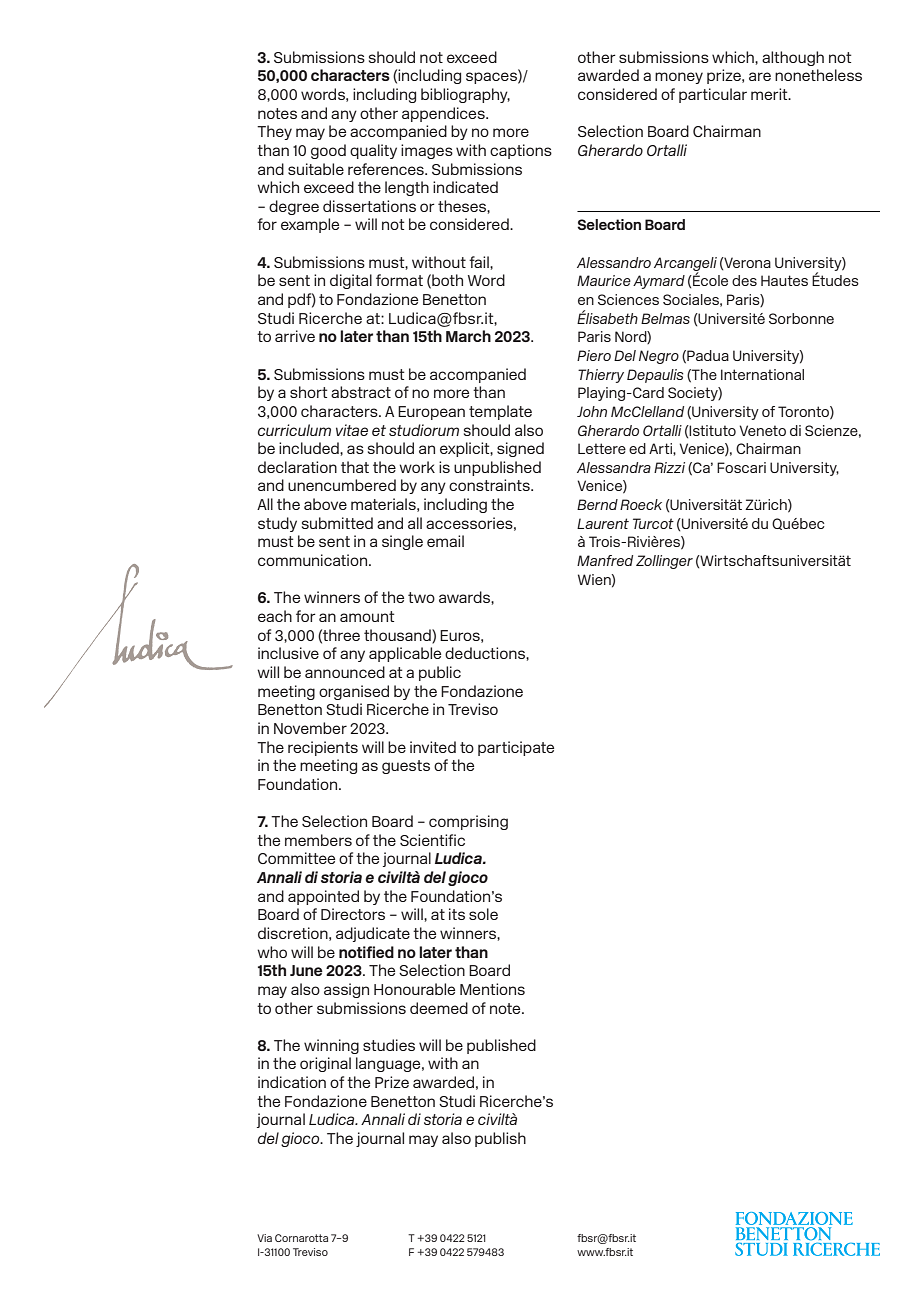  I want to click on members, so click(318, 840).
